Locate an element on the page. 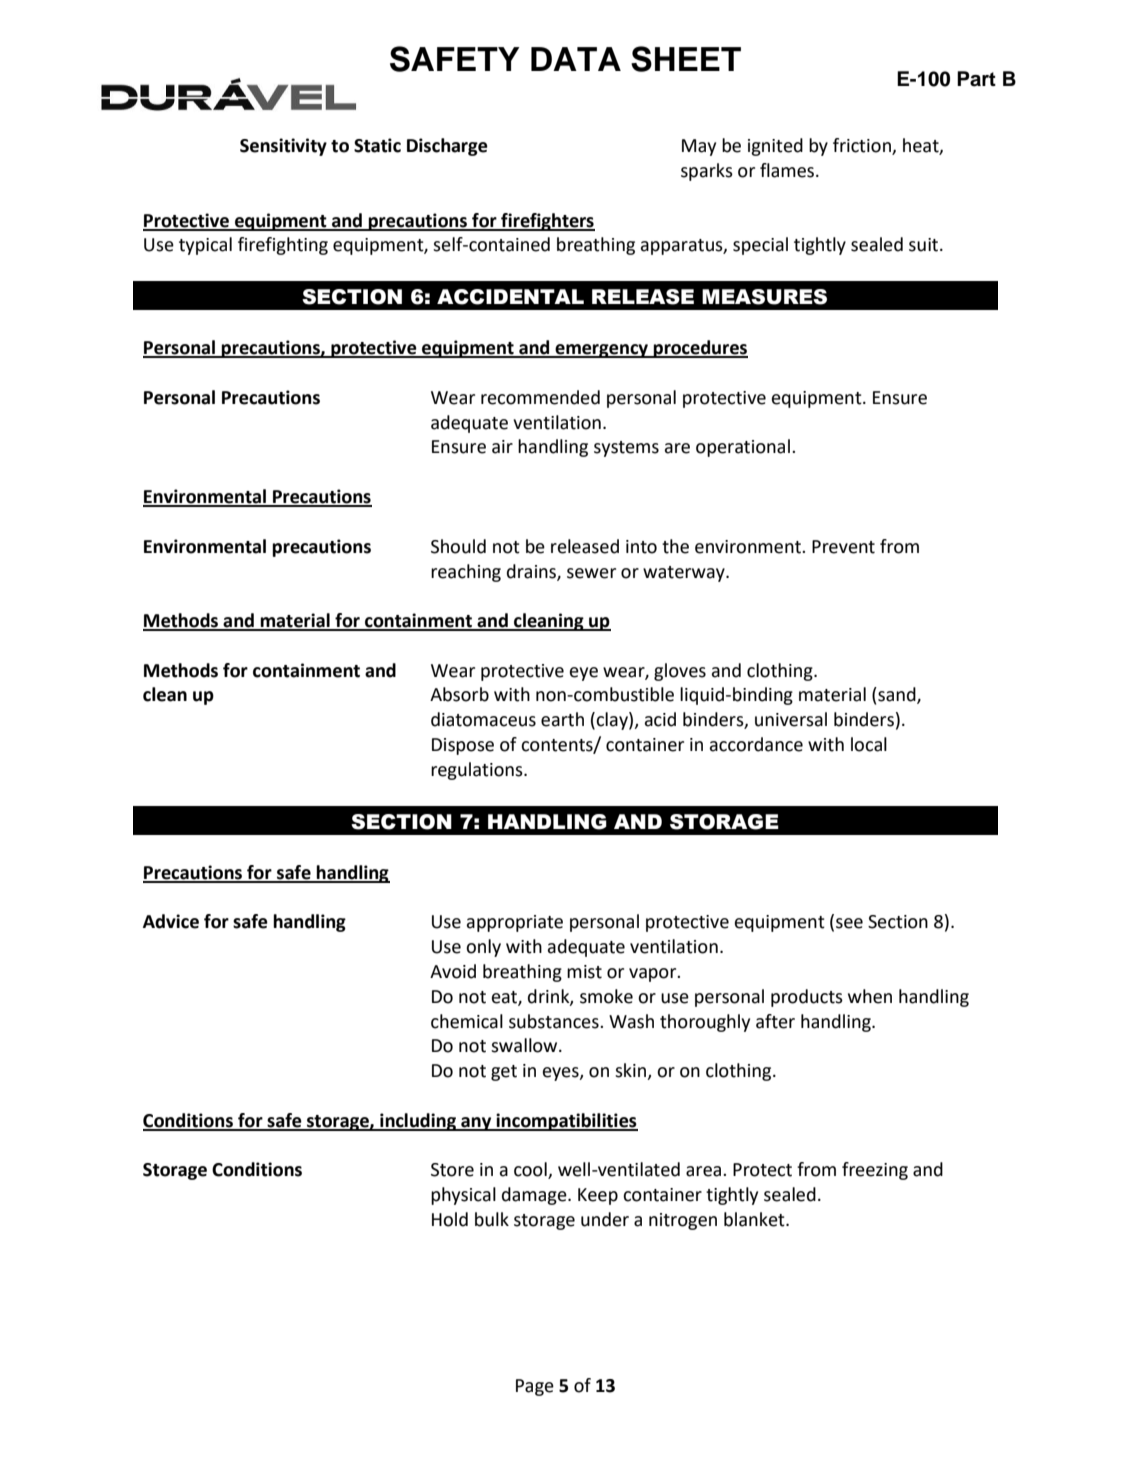 Image resolution: width=1130 pixels, height=1462 pixels. DATA is located at coordinates (576, 59).
